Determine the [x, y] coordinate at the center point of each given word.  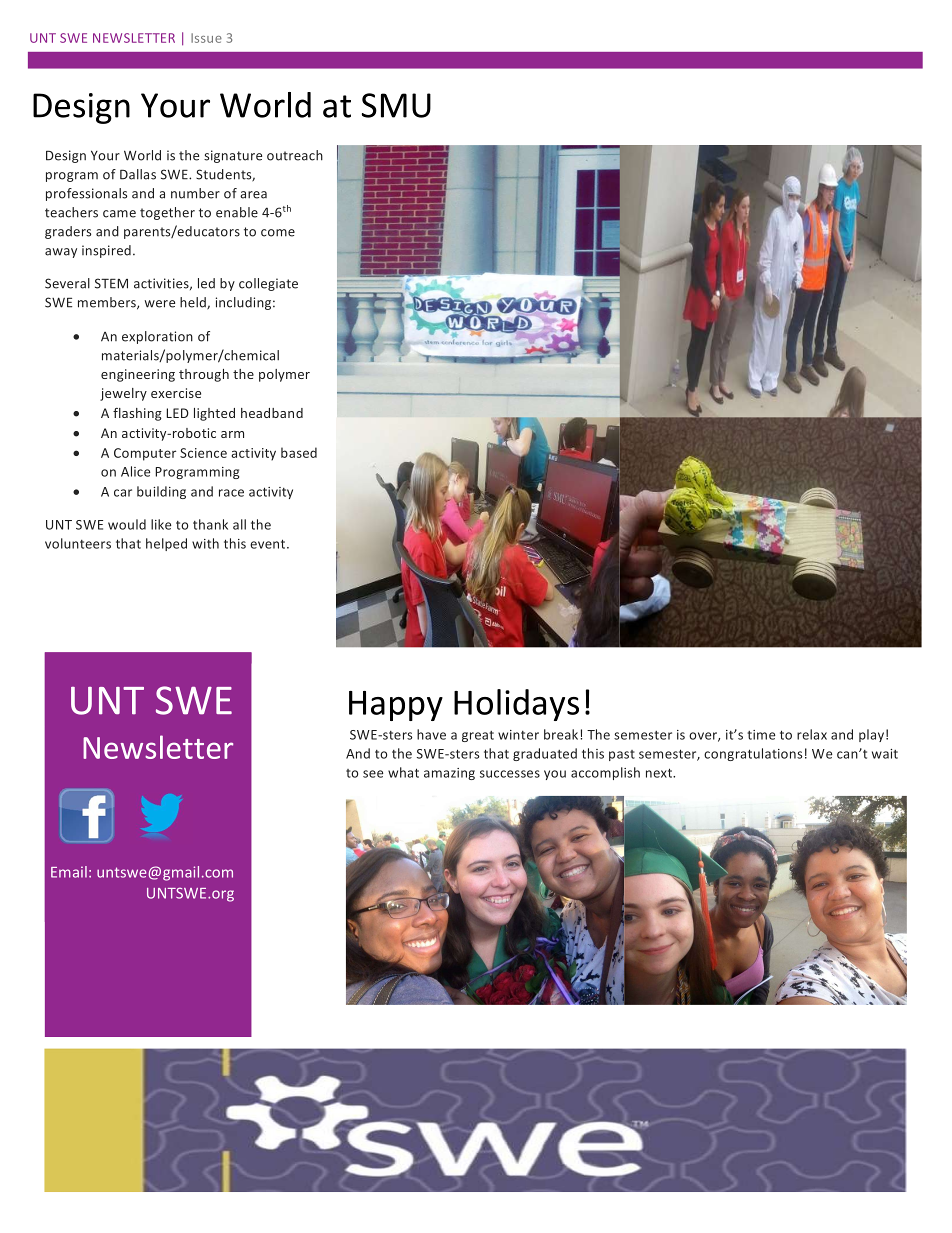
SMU [396, 105]
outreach [295, 155]
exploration [157, 337]
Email [69, 872]
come [278, 233]
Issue [206, 38]
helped [166, 544]
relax [812, 734]
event [269, 544]
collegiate [268, 284]
